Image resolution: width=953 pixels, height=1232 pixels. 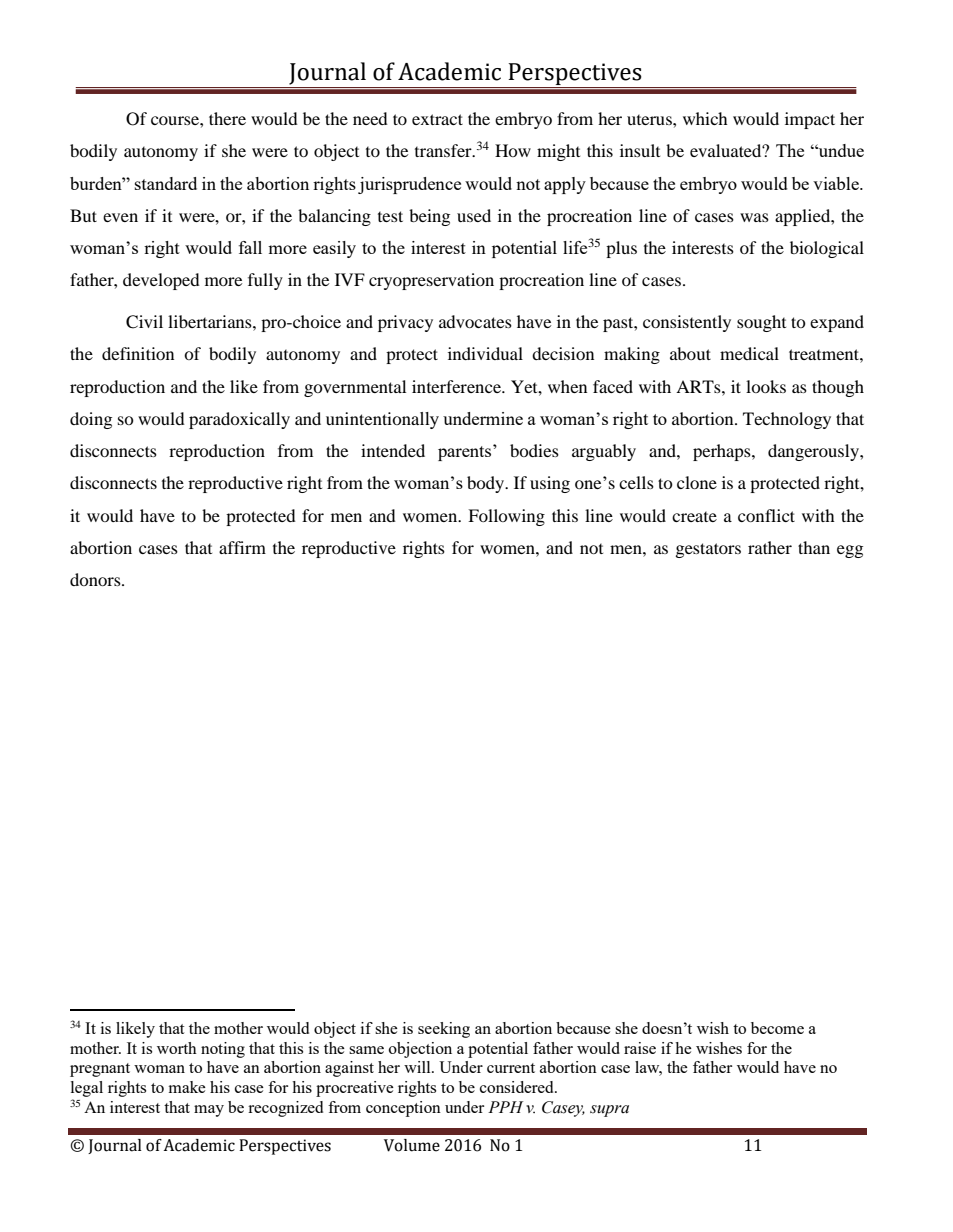 I want to click on PPH, so click(x=505, y=1107).
